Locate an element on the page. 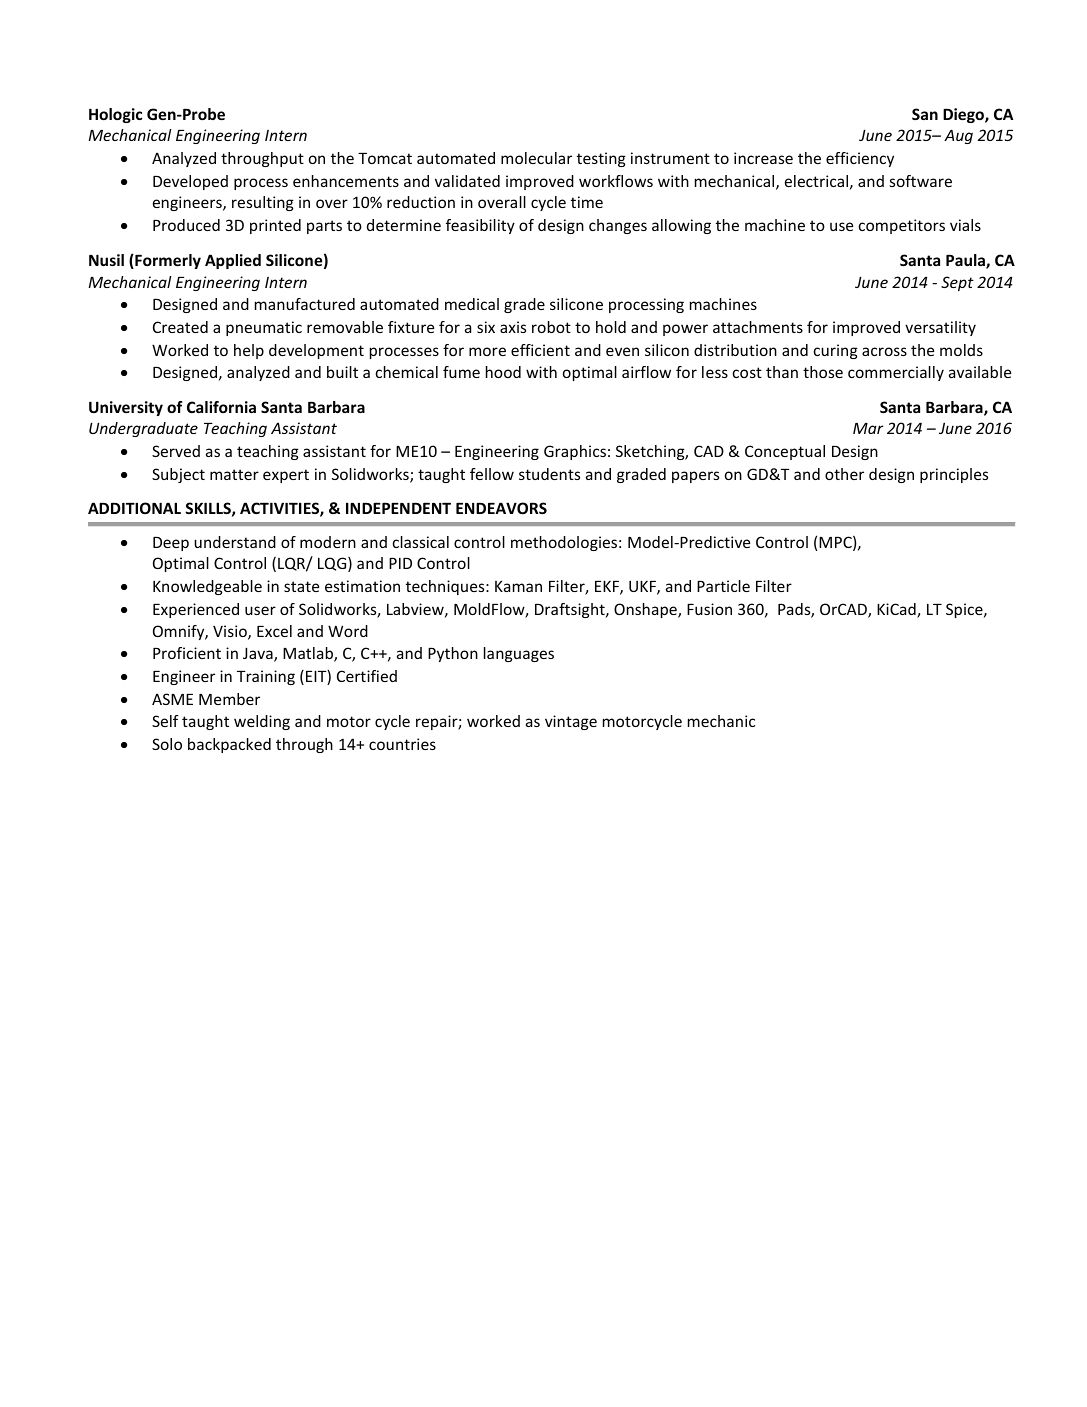 This document has width=1087, height=1407. Graphics is located at coordinates (575, 452).
